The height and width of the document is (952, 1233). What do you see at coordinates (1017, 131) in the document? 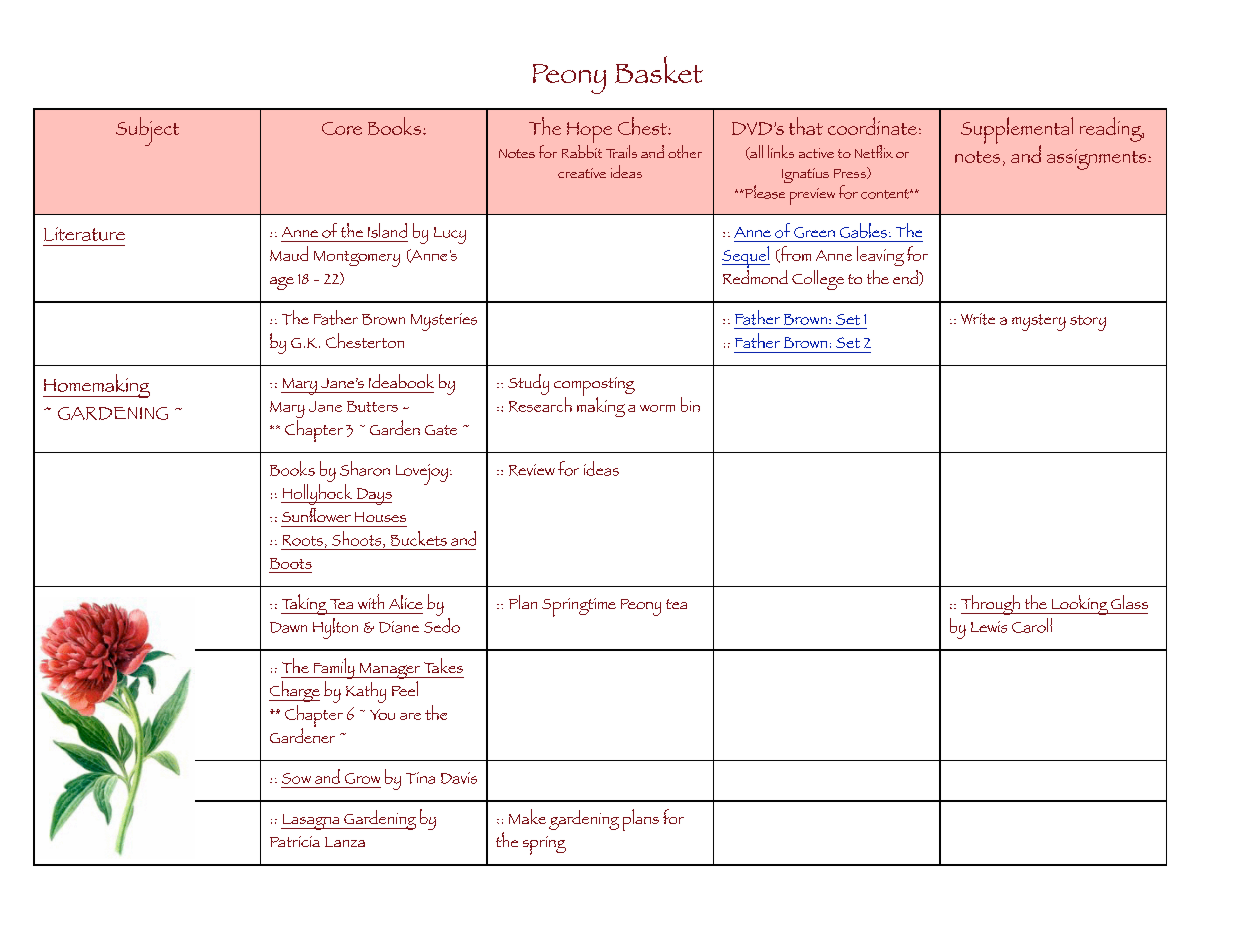
I see `Supplemental` at bounding box center [1017, 131].
